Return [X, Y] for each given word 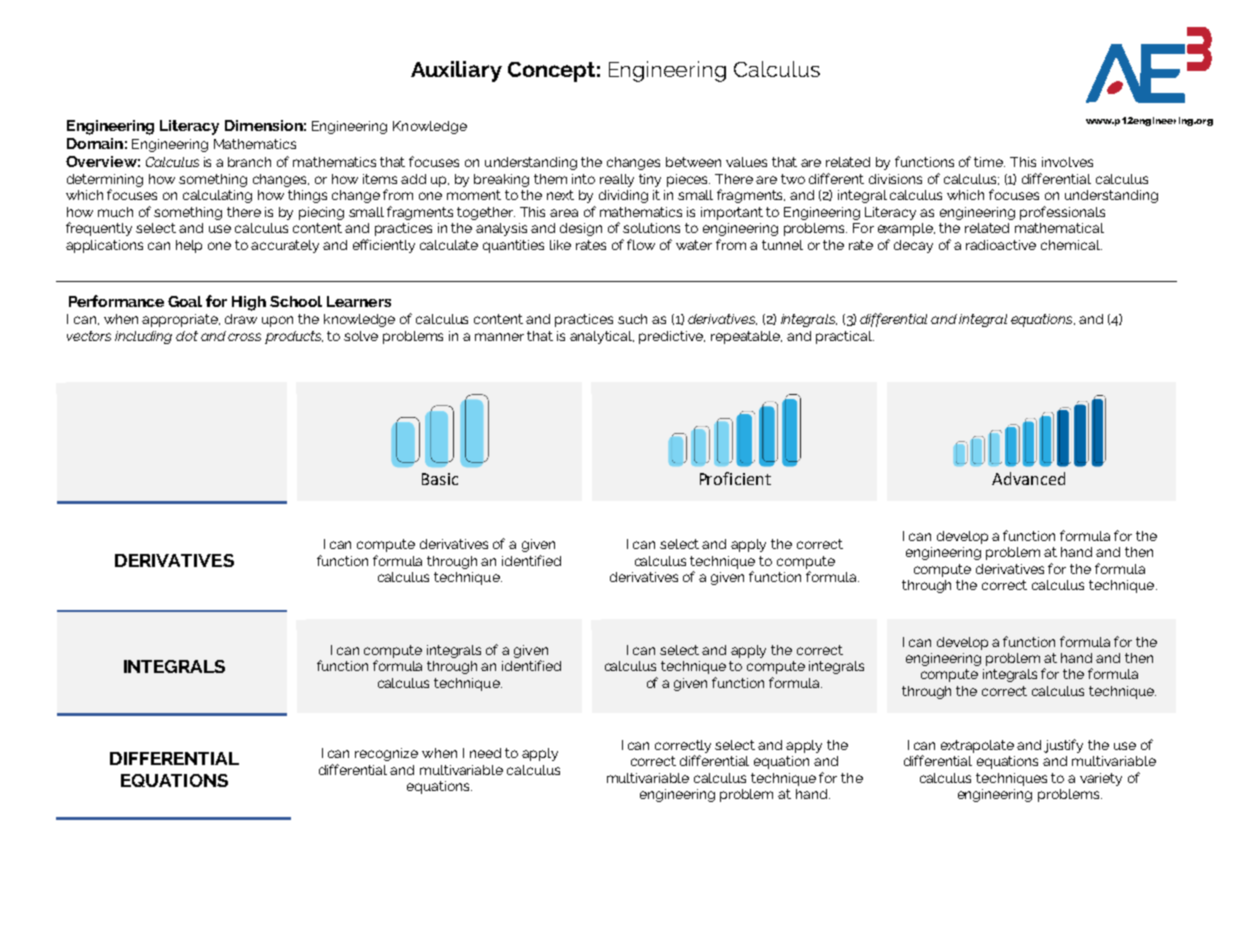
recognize [386, 754]
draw [241, 319]
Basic [440, 479]
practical [845, 337]
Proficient [735, 478]
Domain [95, 143]
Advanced [1028, 478]
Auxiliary [456, 71]
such [632, 319]
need [485, 753]
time [989, 162]
